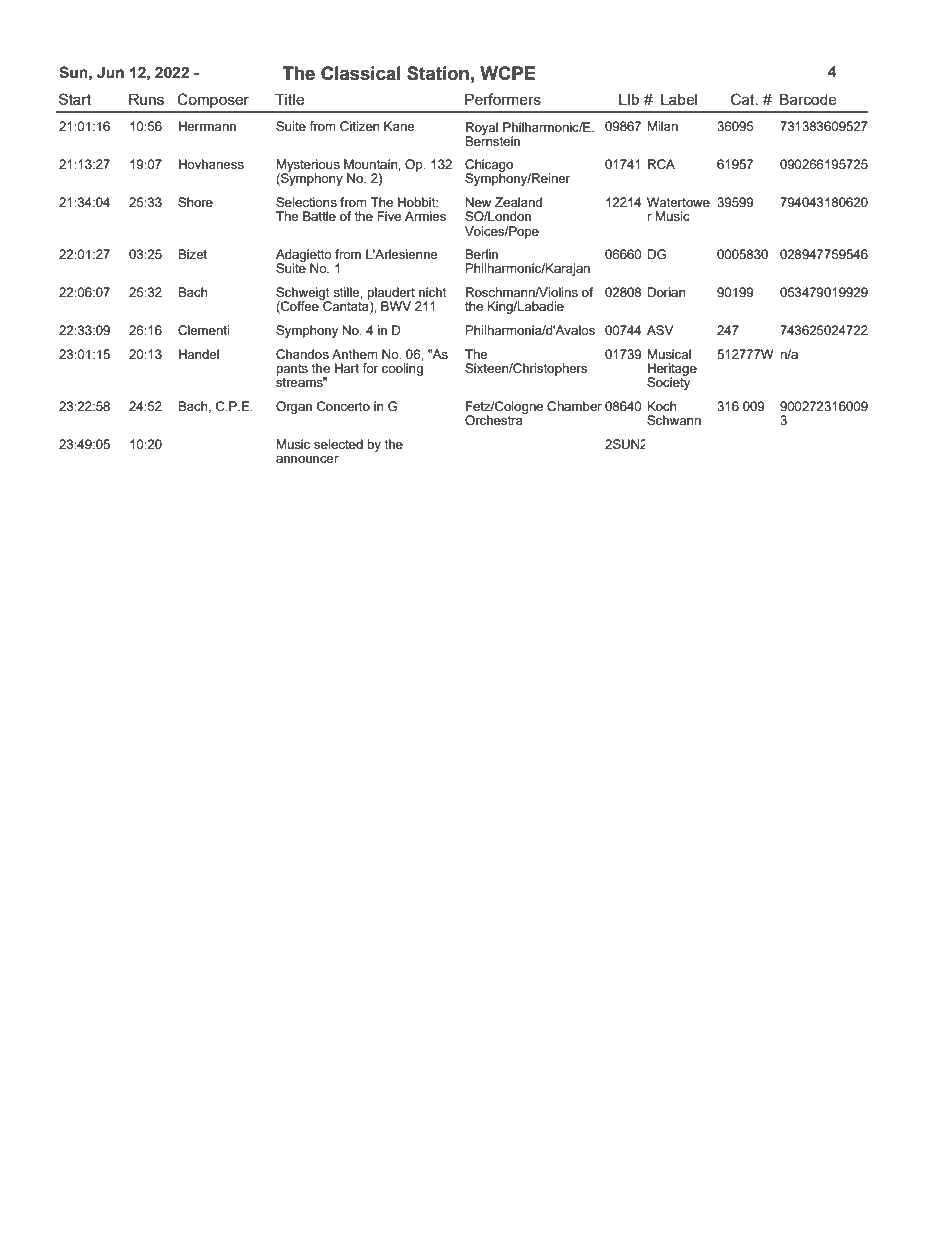 Image resolution: width=952 pixels, height=1233 pixels. I want to click on cooling, so click(402, 369).
